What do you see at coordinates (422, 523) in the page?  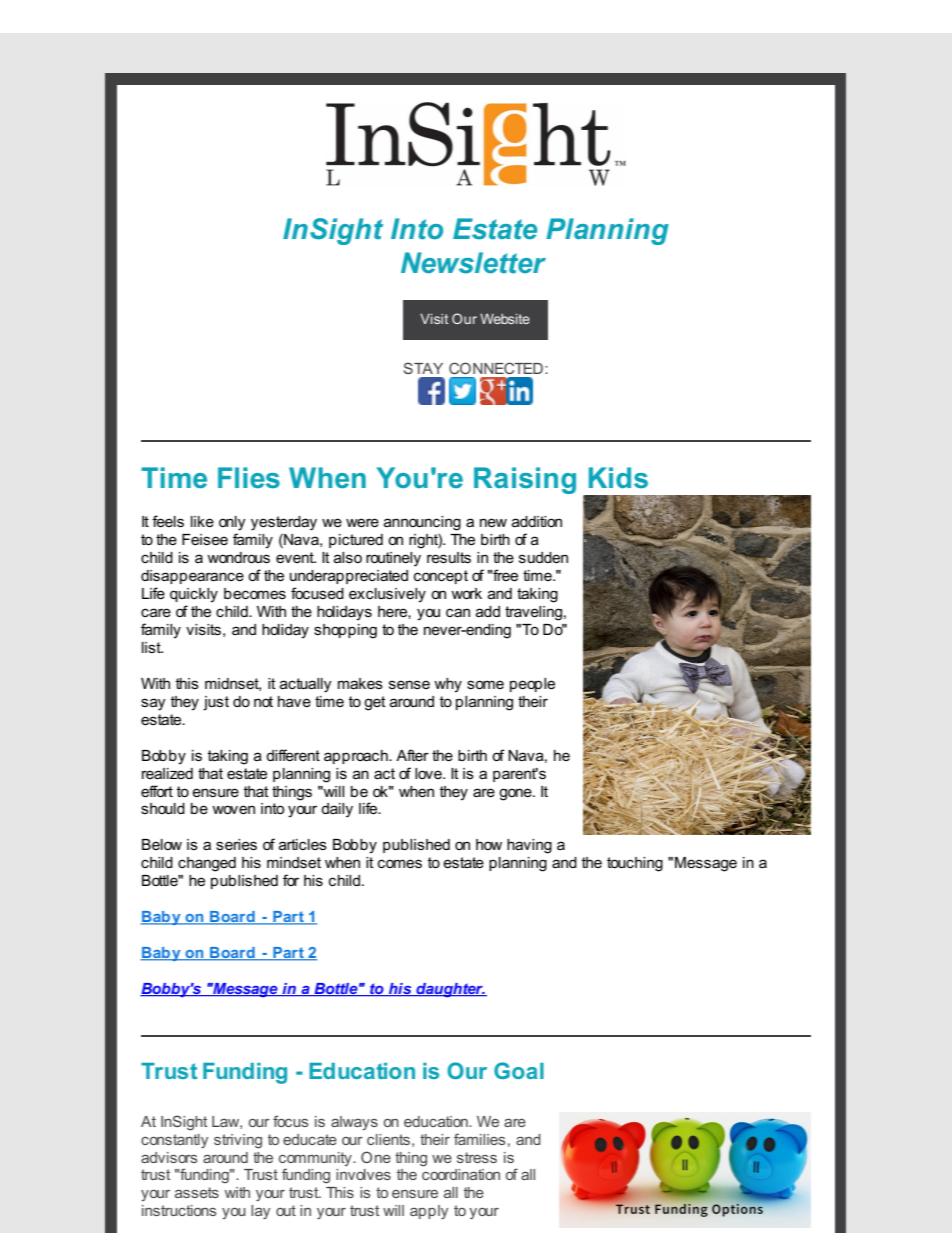 I see `announcing` at bounding box center [422, 523].
